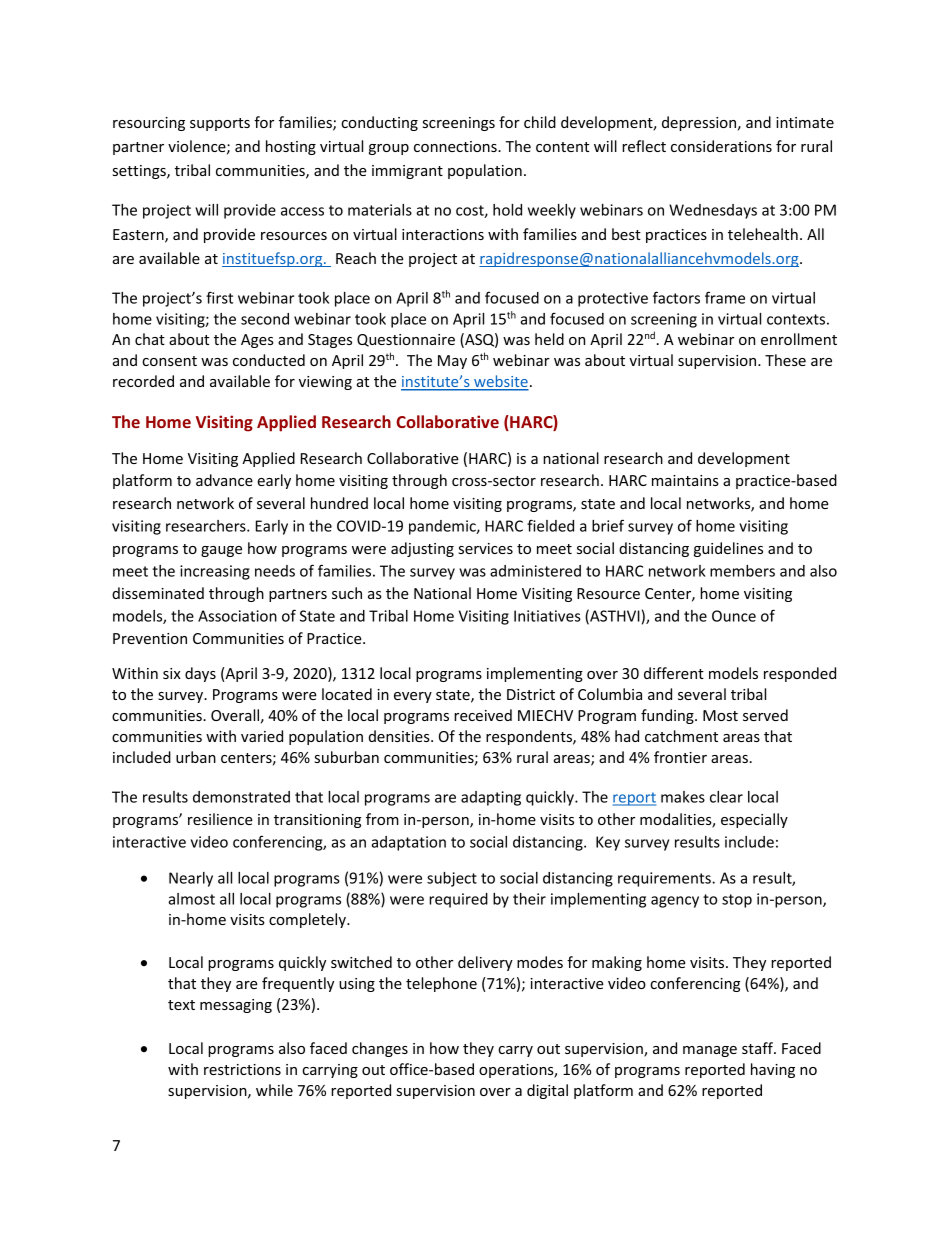 The width and height of the screenshot is (952, 1233). I want to click on Ounce, so click(734, 616).
